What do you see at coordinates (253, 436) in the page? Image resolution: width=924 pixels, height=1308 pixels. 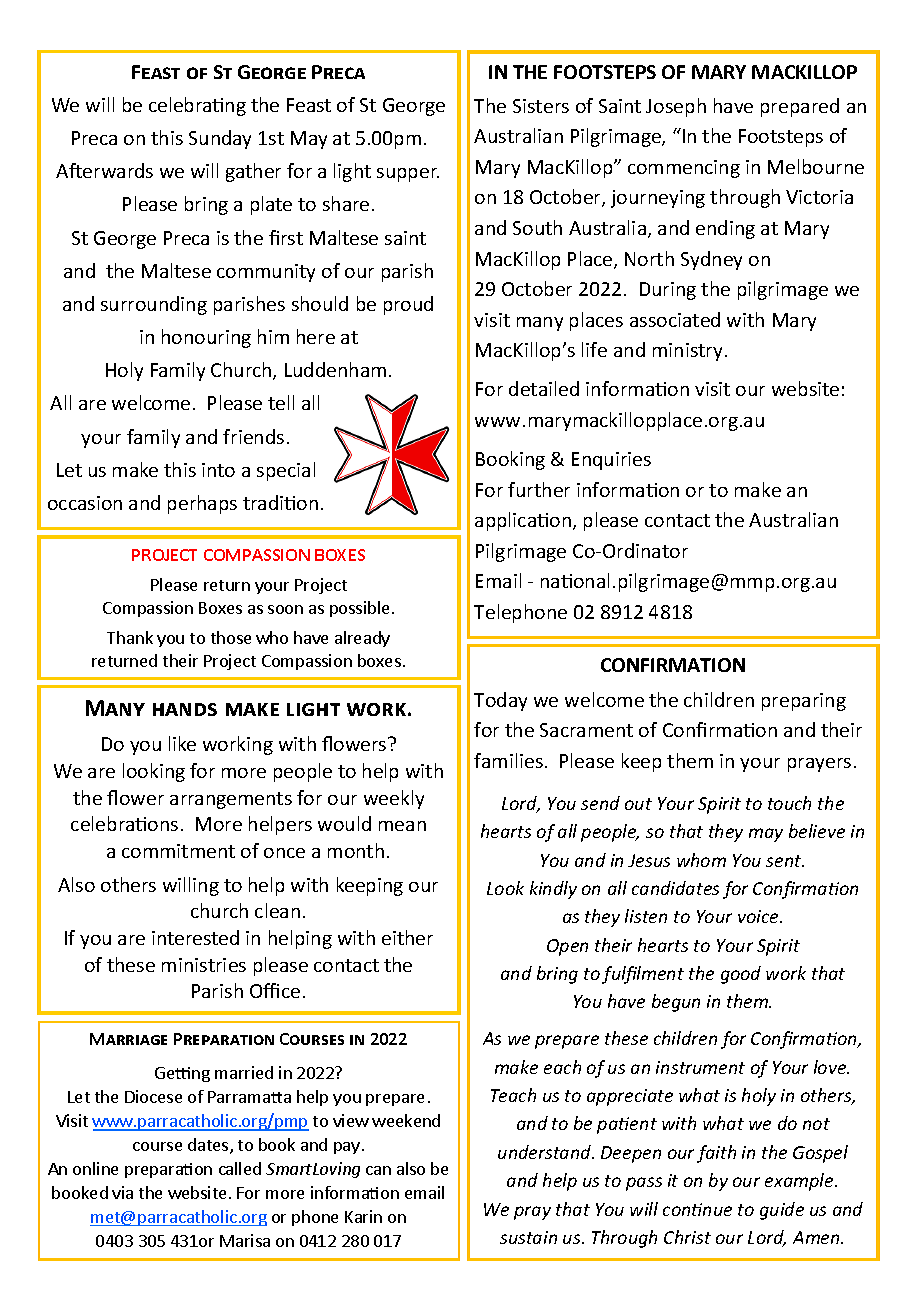 I see `friends` at bounding box center [253, 436].
